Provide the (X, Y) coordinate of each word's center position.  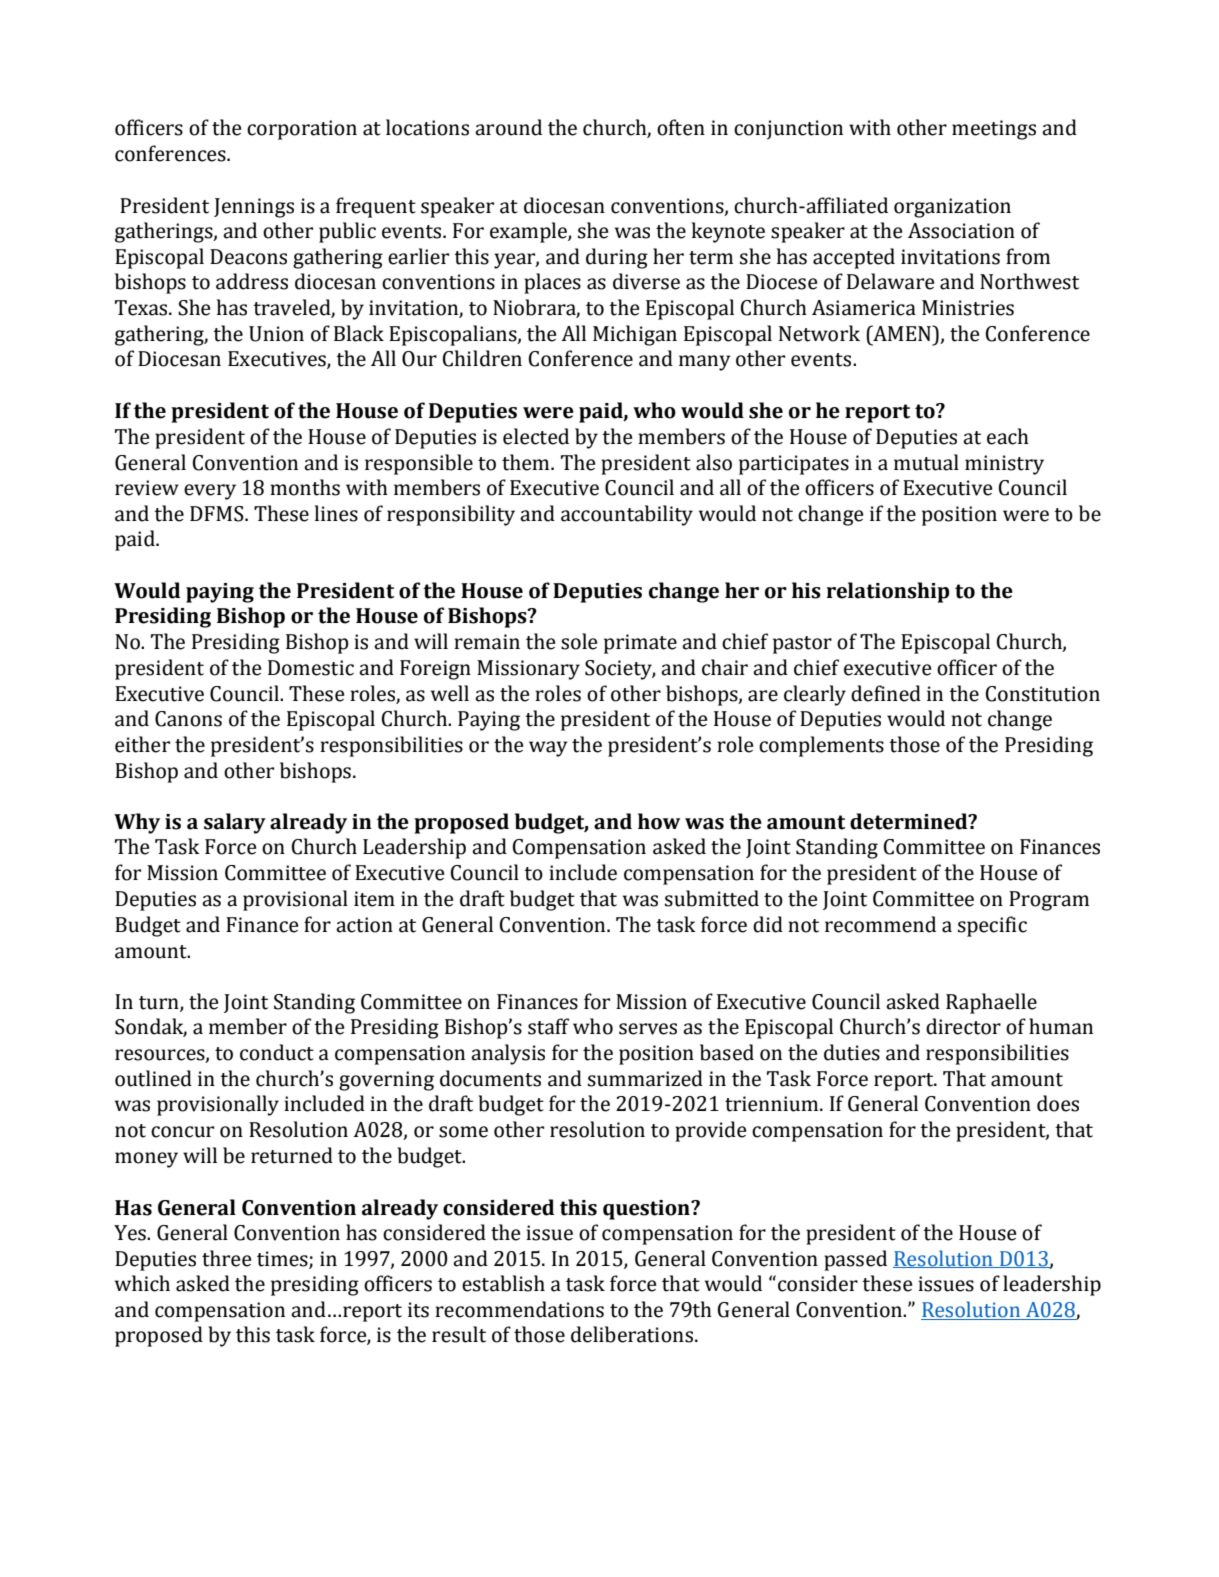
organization (952, 208)
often (681, 127)
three (226, 1258)
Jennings (254, 208)
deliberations (632, 1334)
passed (855, 1260)
